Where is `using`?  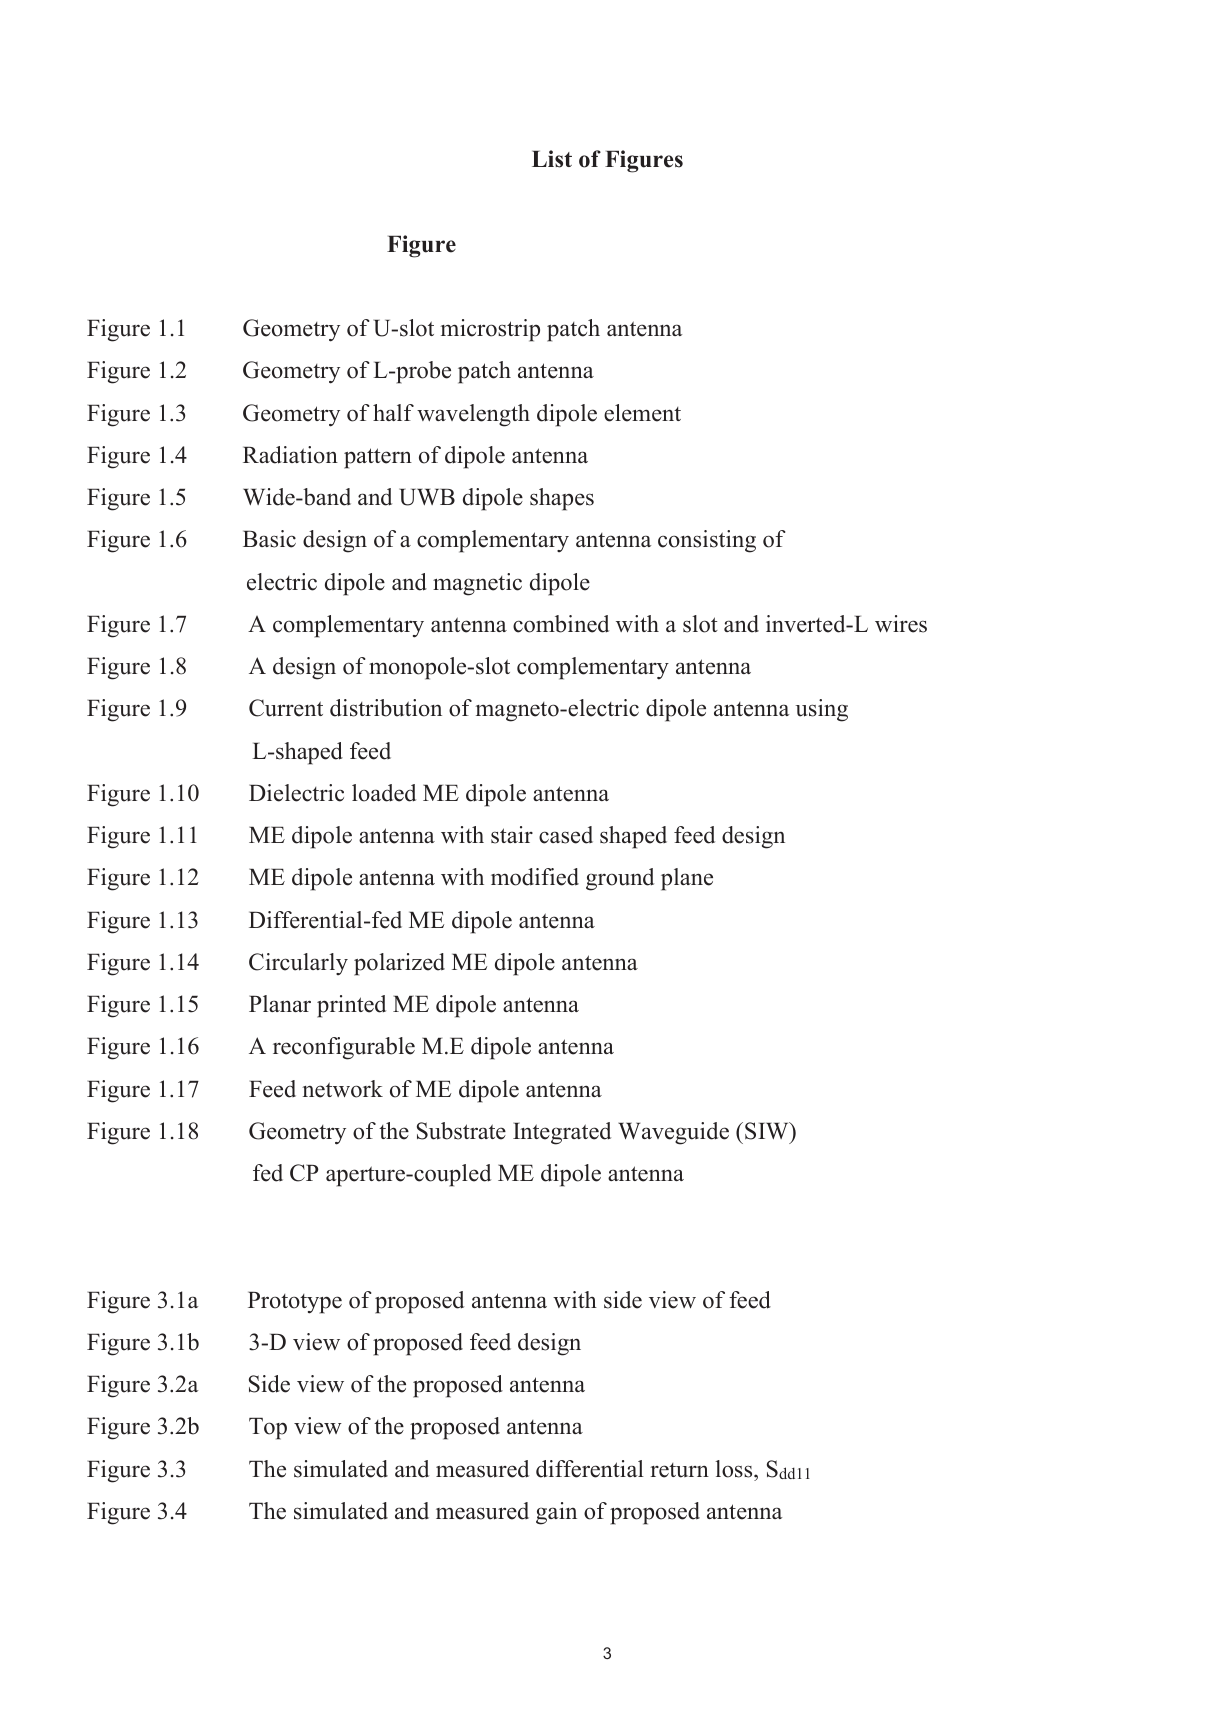
using is located at coordinates (822, 710).
